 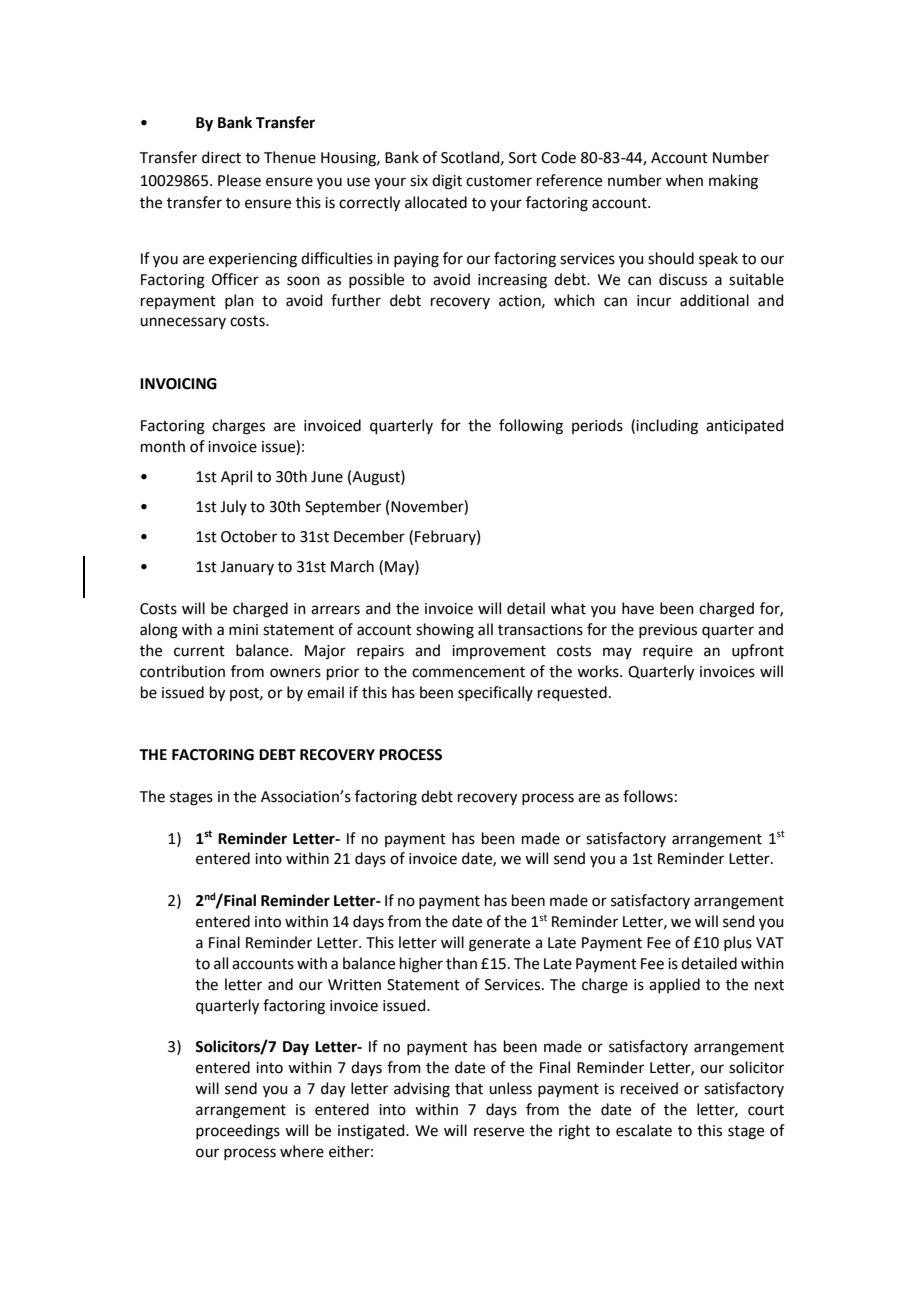 What do you see at coordinates (239, 180) in the screenshot?
I see `Please` at bounding box center [239, 180].
